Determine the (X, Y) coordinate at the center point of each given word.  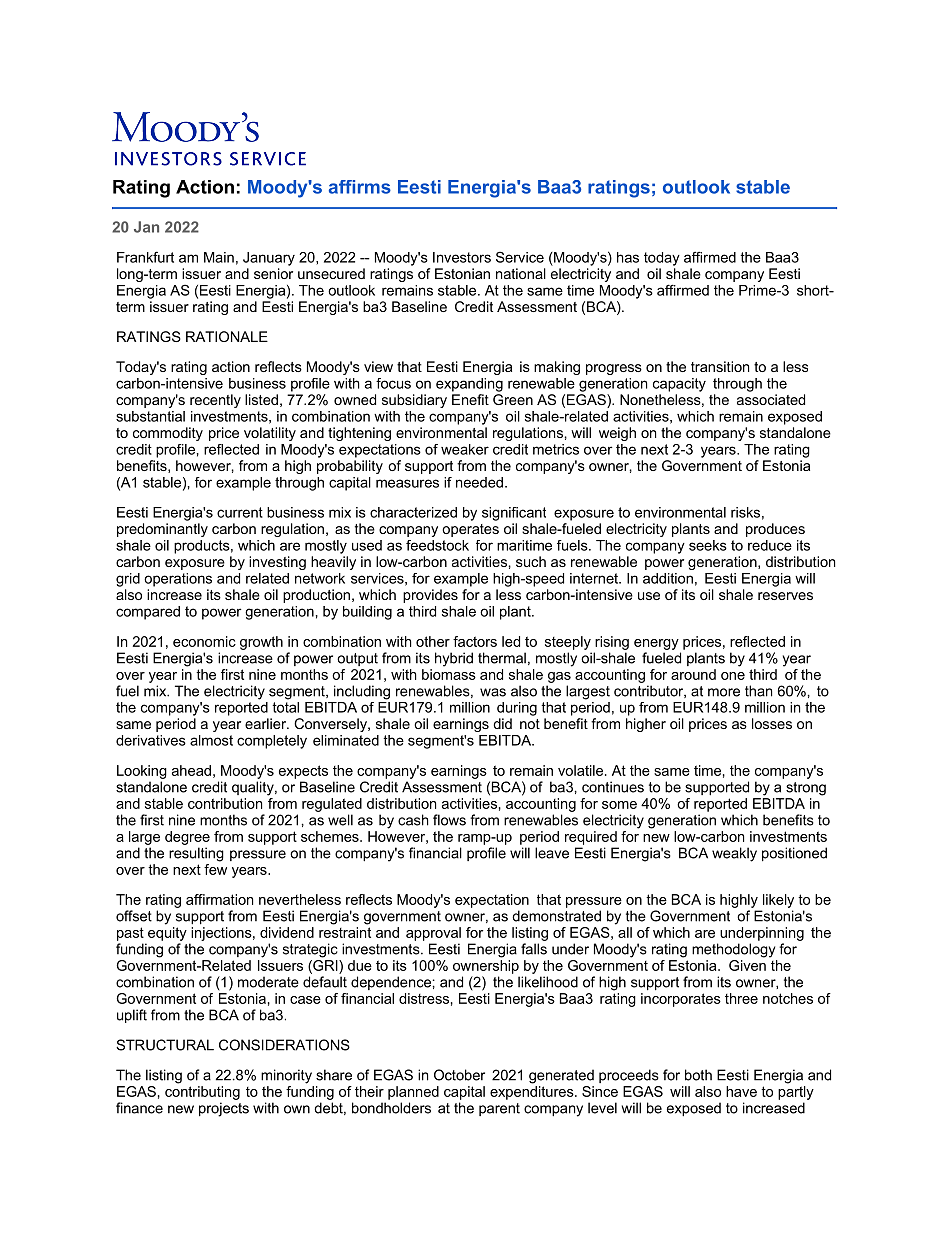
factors (475, 641)
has (628, 257)
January (269, 259)
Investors (462, 257)
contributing (202, 1093)
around (693, 674)
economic (204, 641)
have (741, 1091)
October (459, 1075)
